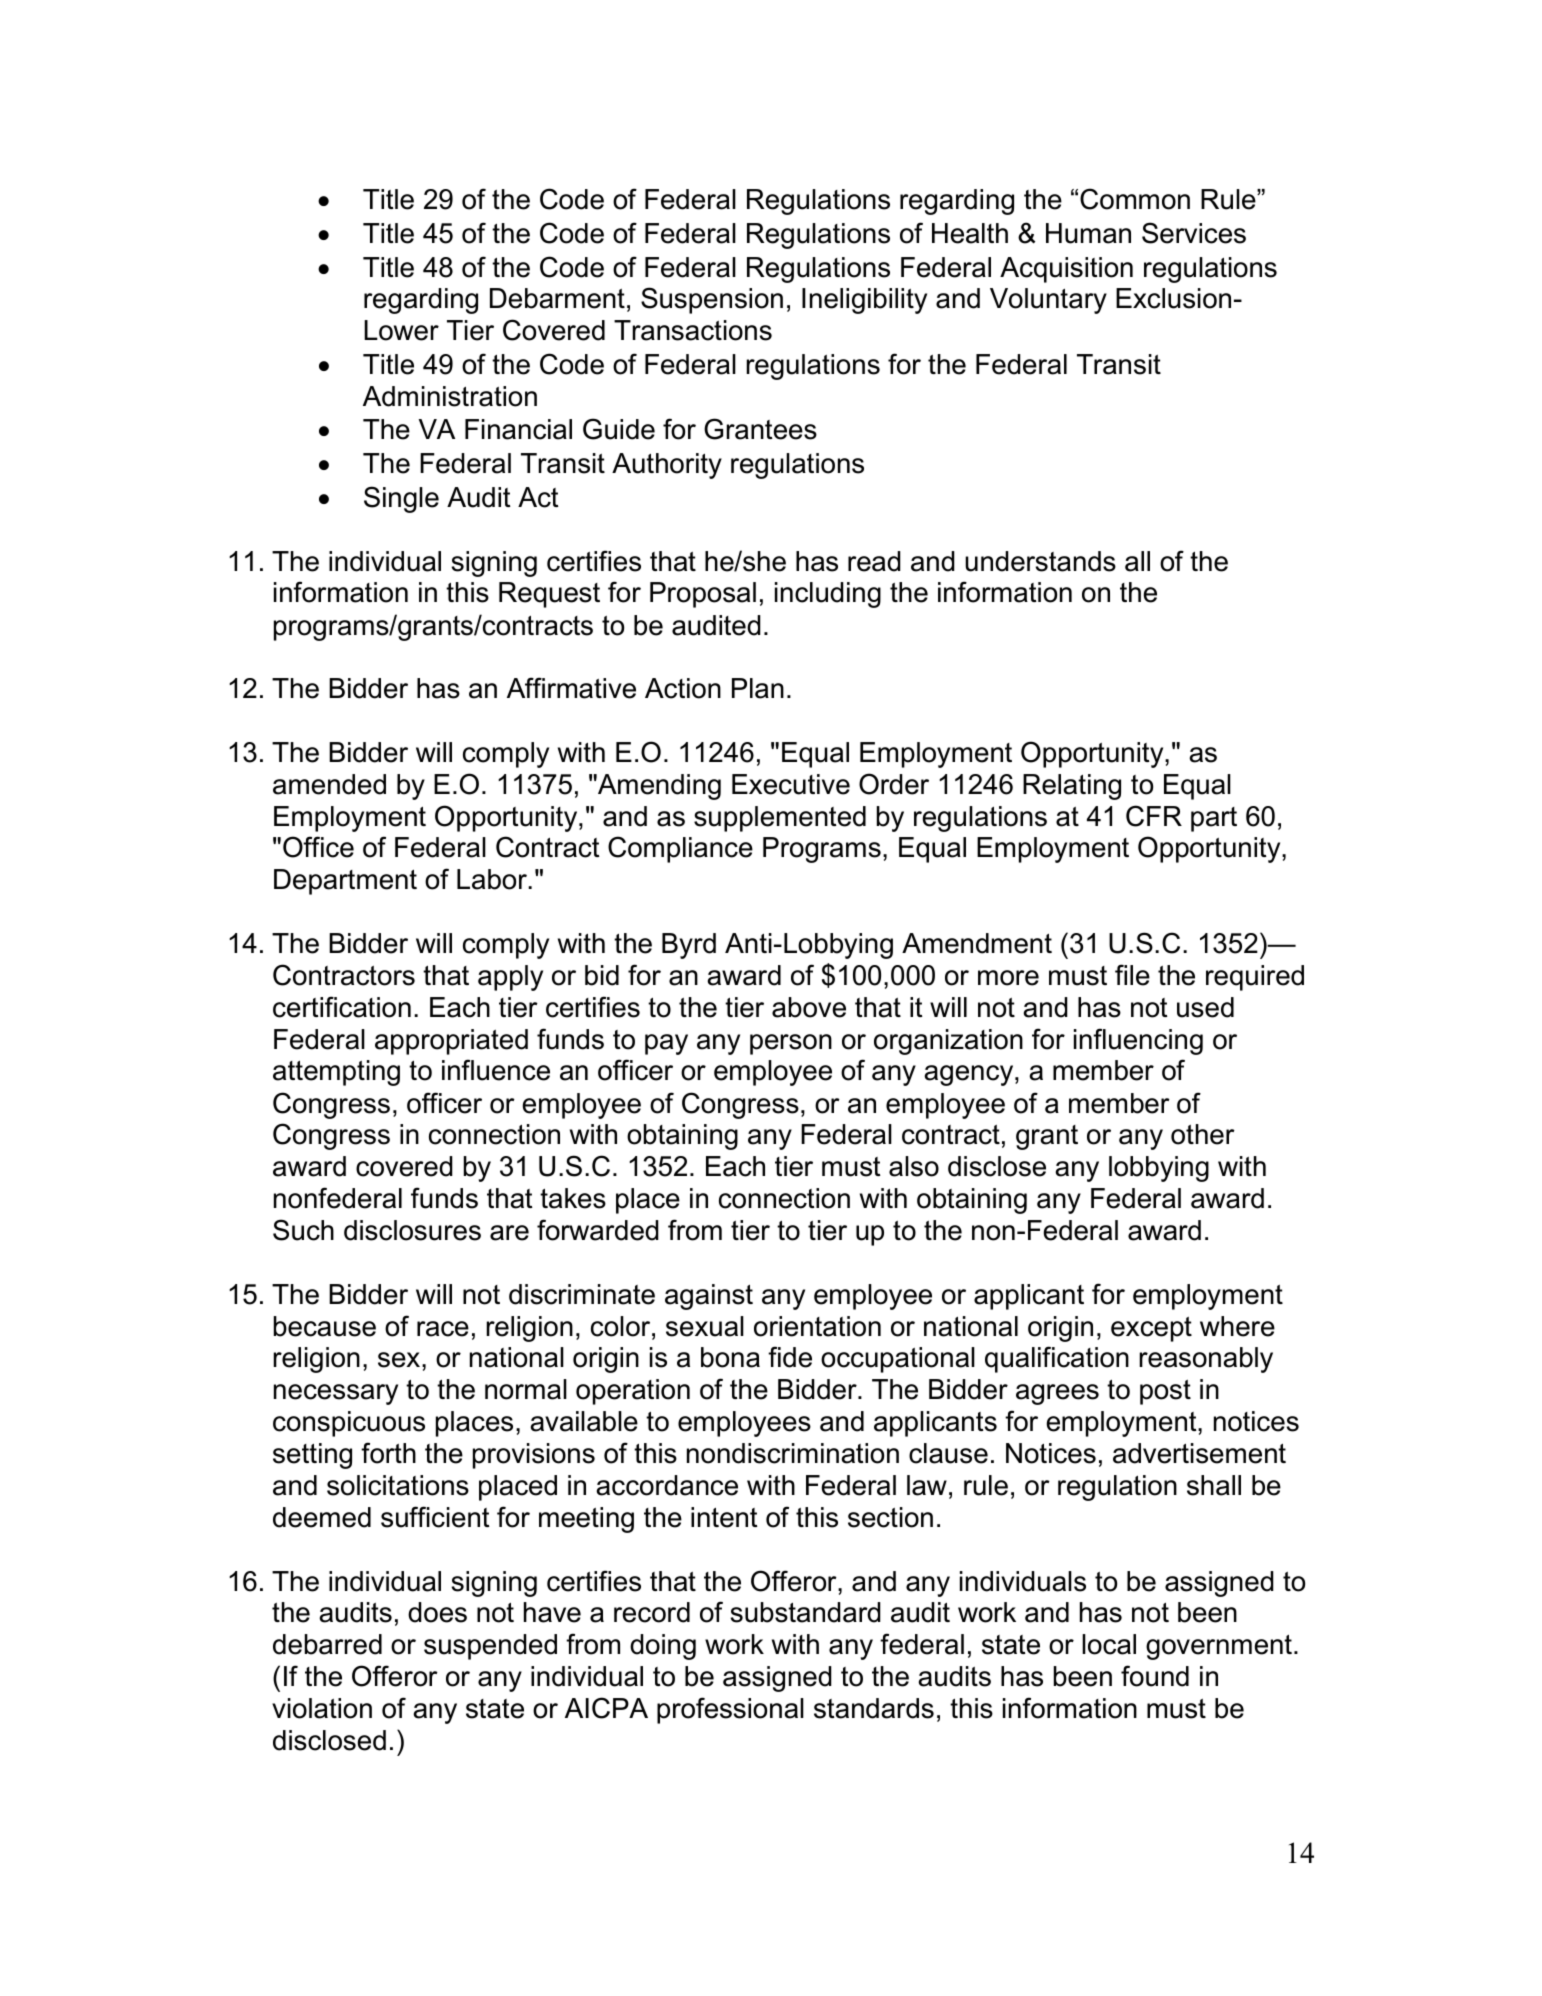 Image resolution: width=1542 pixels, height=1996 pixels. Describe the element at coordinates (1155, 1676) in the screenshot. I see `found` at that location.
